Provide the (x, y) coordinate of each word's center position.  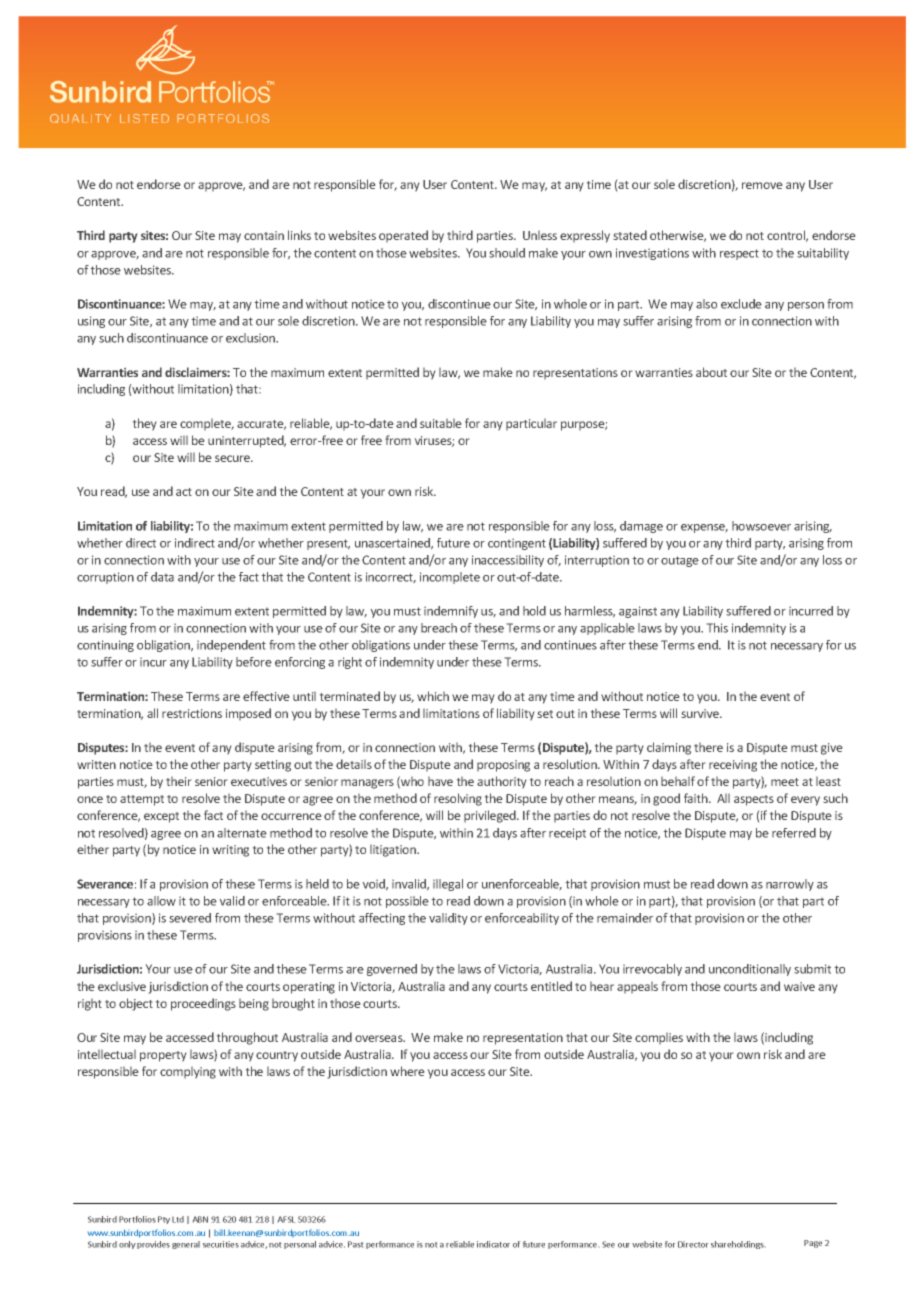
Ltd (178, 1219)
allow (161, 901)
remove (762, 185)
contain (264, 235)
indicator (493, 1244)
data (162, 577)
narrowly (790, 885)
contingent (517, 544)
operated (403, 236)
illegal (448, 885)
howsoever (761, 526)
